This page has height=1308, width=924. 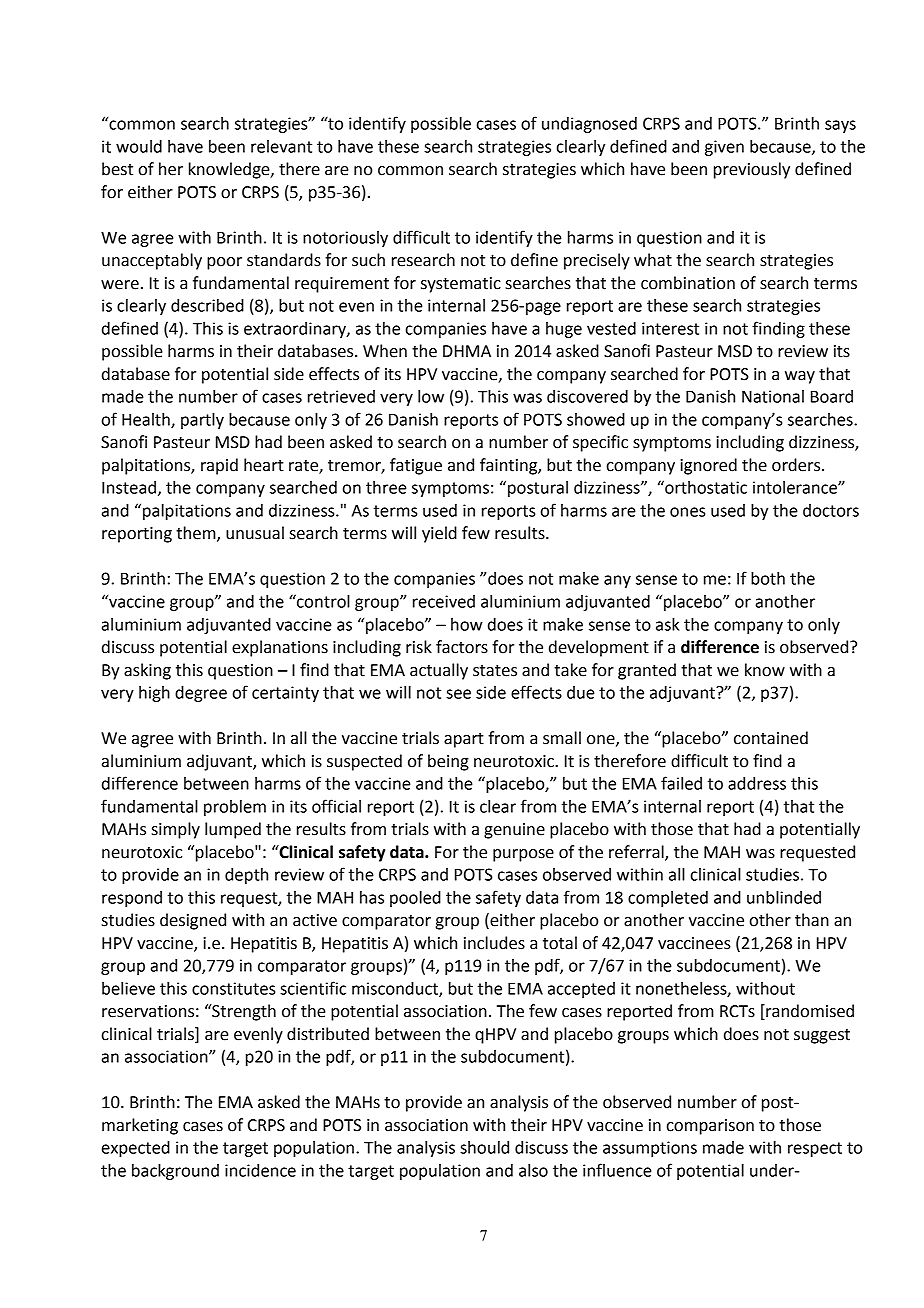 What do you see at coordinates (812, 920) in the page?
I see `than` at bounding box center [812, 920].
